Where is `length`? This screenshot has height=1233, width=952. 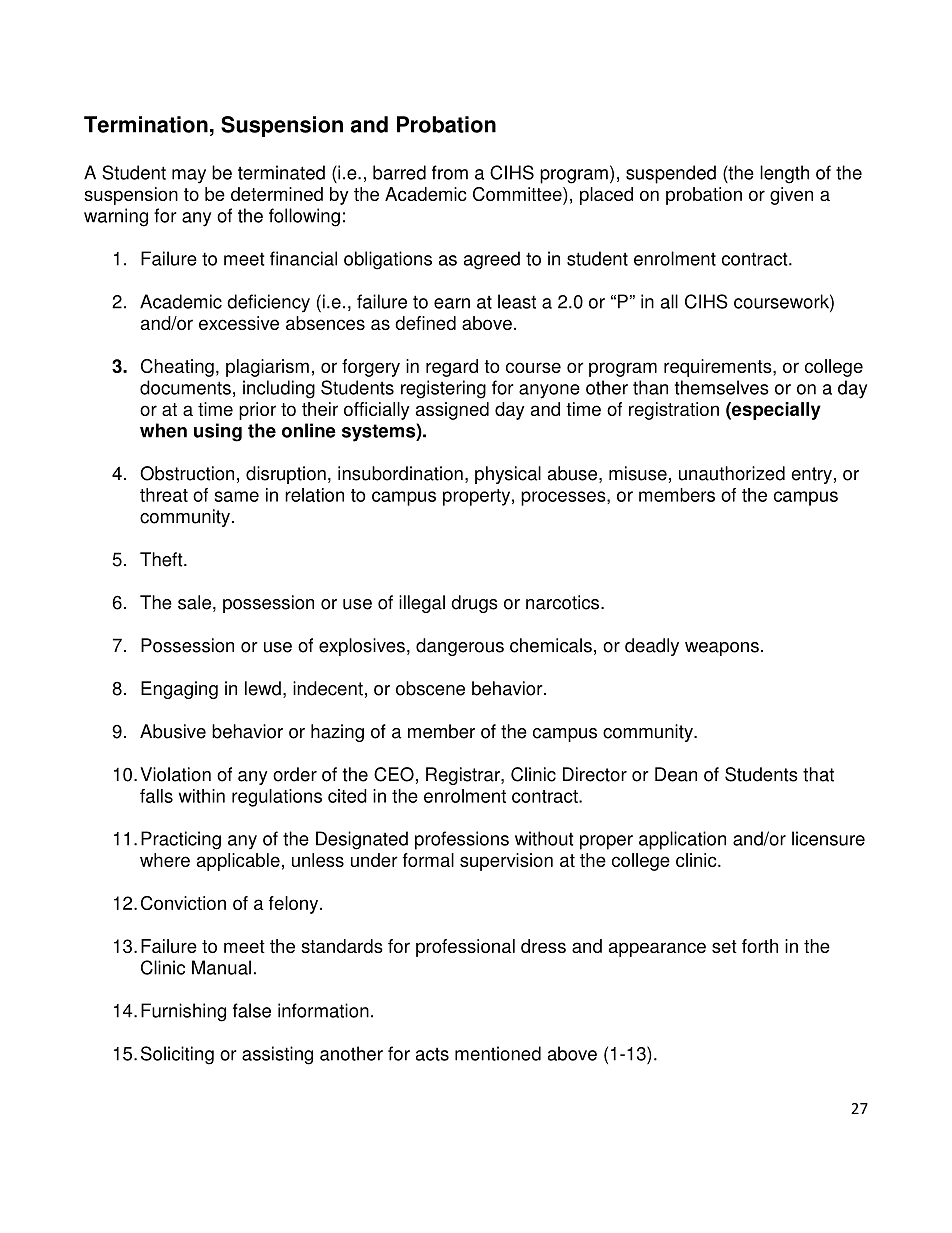
length is located at coordinates (784, 174).
